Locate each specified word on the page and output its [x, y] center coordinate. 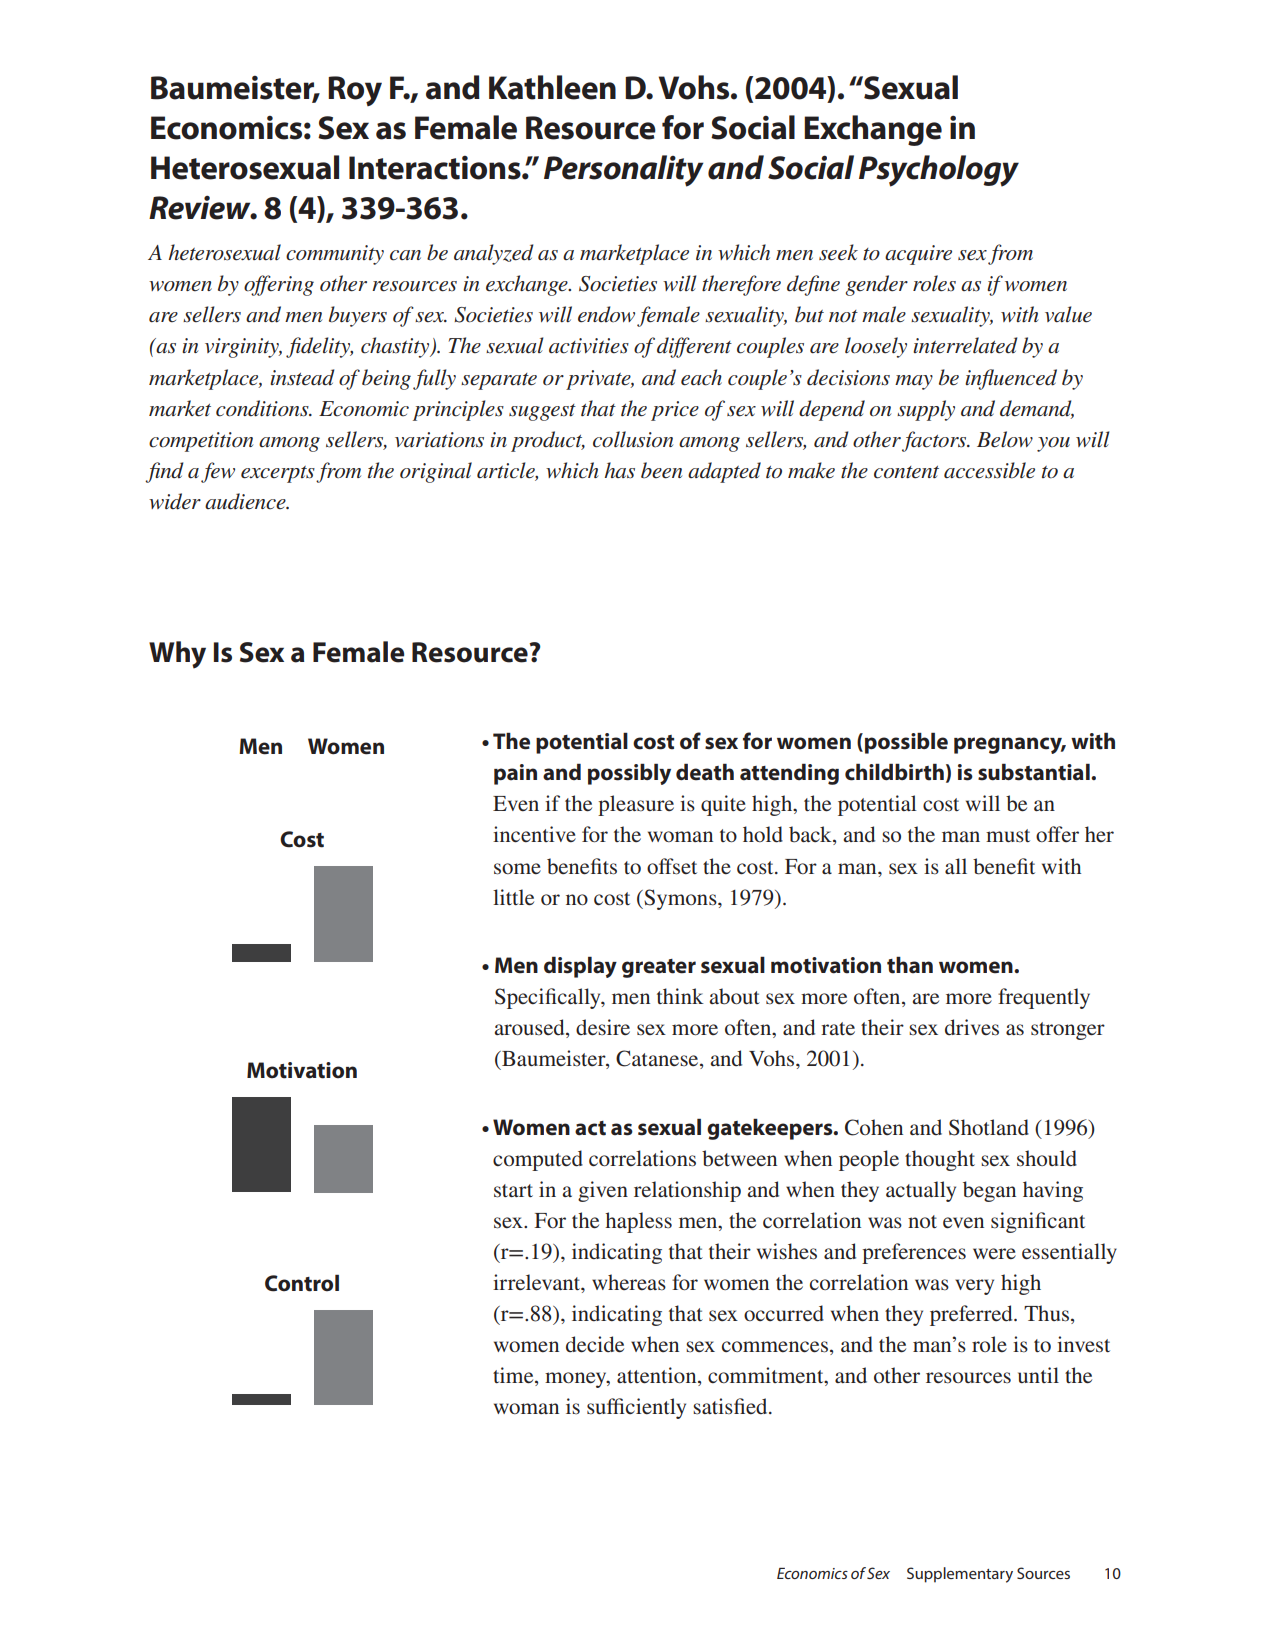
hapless [638, 1222]
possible [906, 743]
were [994, 1253]
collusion [633, 439]
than [910, 965]
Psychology [939, 171]
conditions [263, 408]
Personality [624, 171]
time [514, 1376]
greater [659, 968]
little [513, 897]
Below [1005, 439]
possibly [629, 774]
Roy [355, 91]
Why [177, 655]
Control [302, 1283]
